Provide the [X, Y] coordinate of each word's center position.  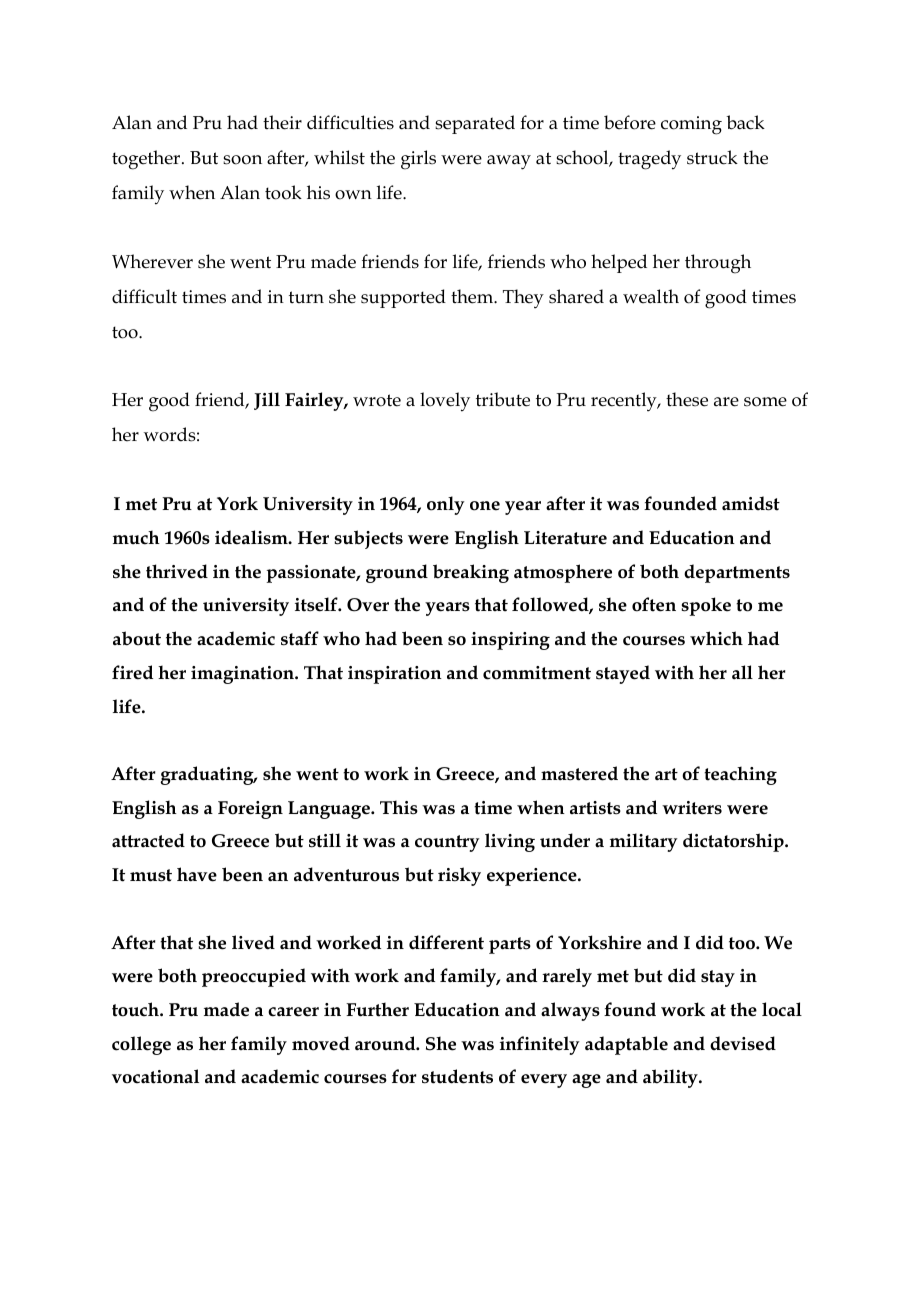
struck [712, 157]
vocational [155, 1076]
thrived [177, 571]
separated [475, 124]
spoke [706, 606]
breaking [471, 573]
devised [743, 1043]
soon [242, 160]
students [457, 1076]
